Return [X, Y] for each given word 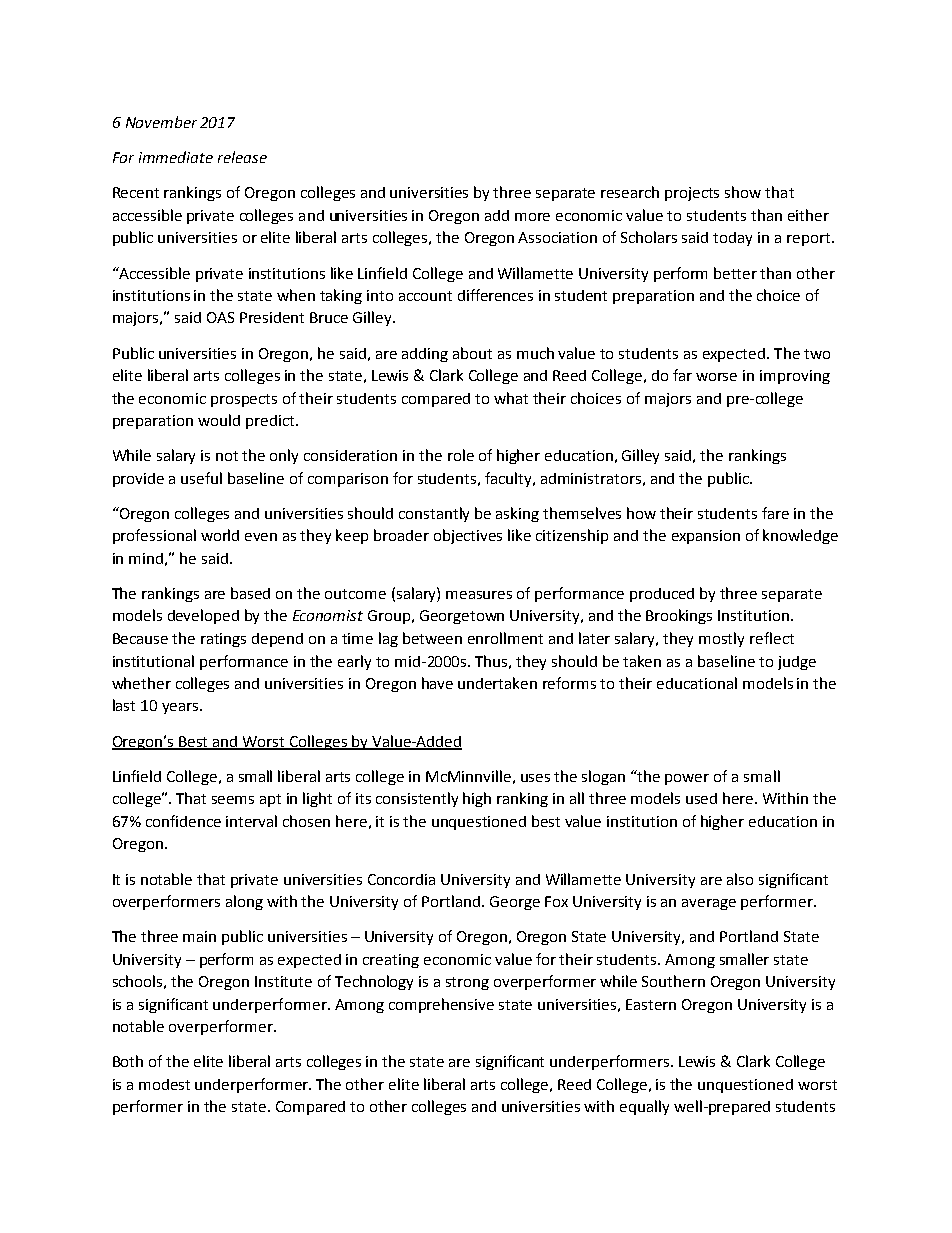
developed [203, 616]
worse [716, 377]
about [472, 353]
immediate [176, 157]
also [740, 879]
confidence [183, 821]
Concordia [401, 879]
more [532, 217]
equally [644, 1107]
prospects [244, 400]
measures [479, 595]
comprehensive [441, 1005]
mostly [721, 639]
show [743, 192]
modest [164, 1084]
